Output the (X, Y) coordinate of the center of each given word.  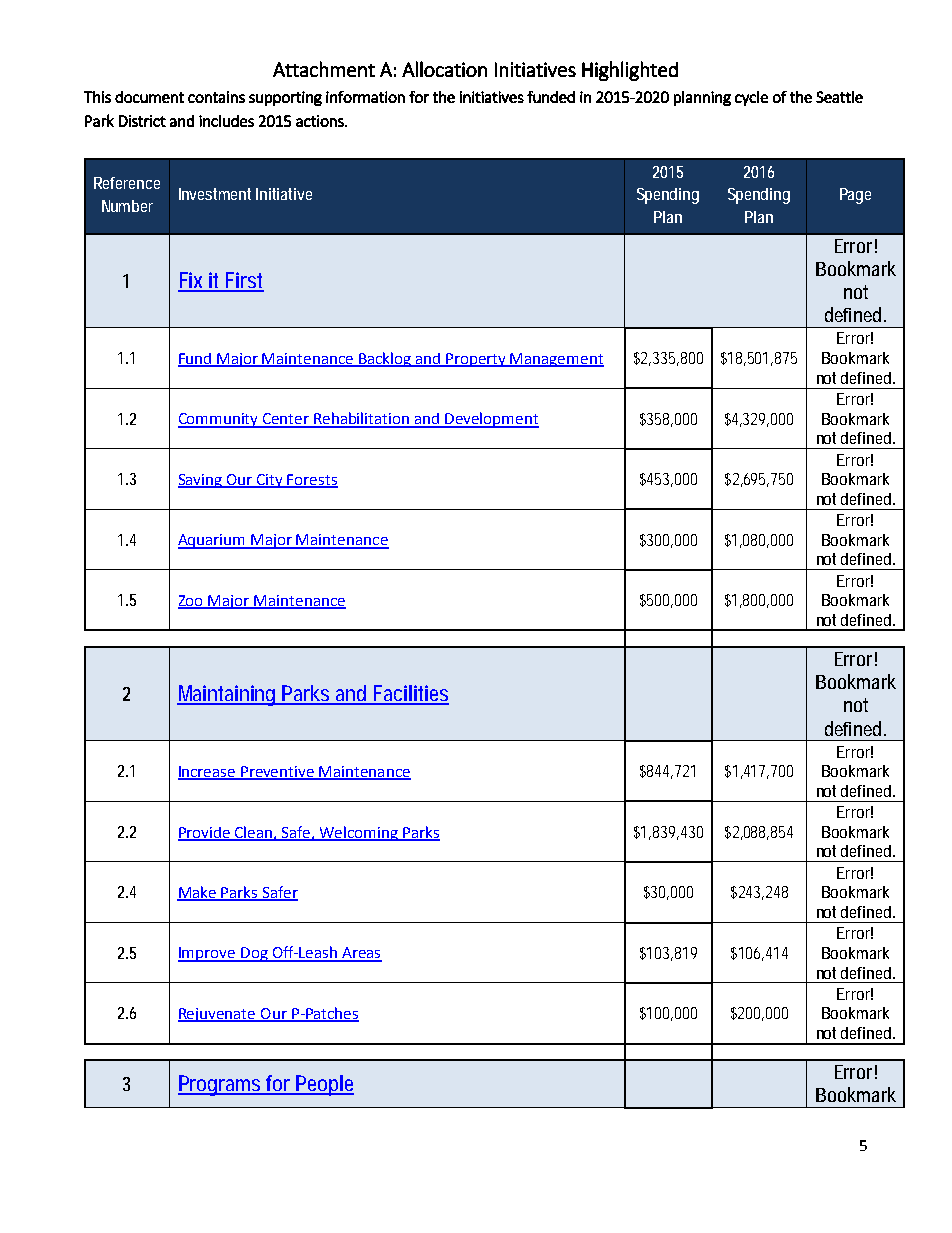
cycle (751, 98)
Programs (221, 1085)
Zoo (192, 601)
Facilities (410, 694)
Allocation (444, 69)
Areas (361, 954)
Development (491, 420)
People (324, 1085)
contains (216, 97)
